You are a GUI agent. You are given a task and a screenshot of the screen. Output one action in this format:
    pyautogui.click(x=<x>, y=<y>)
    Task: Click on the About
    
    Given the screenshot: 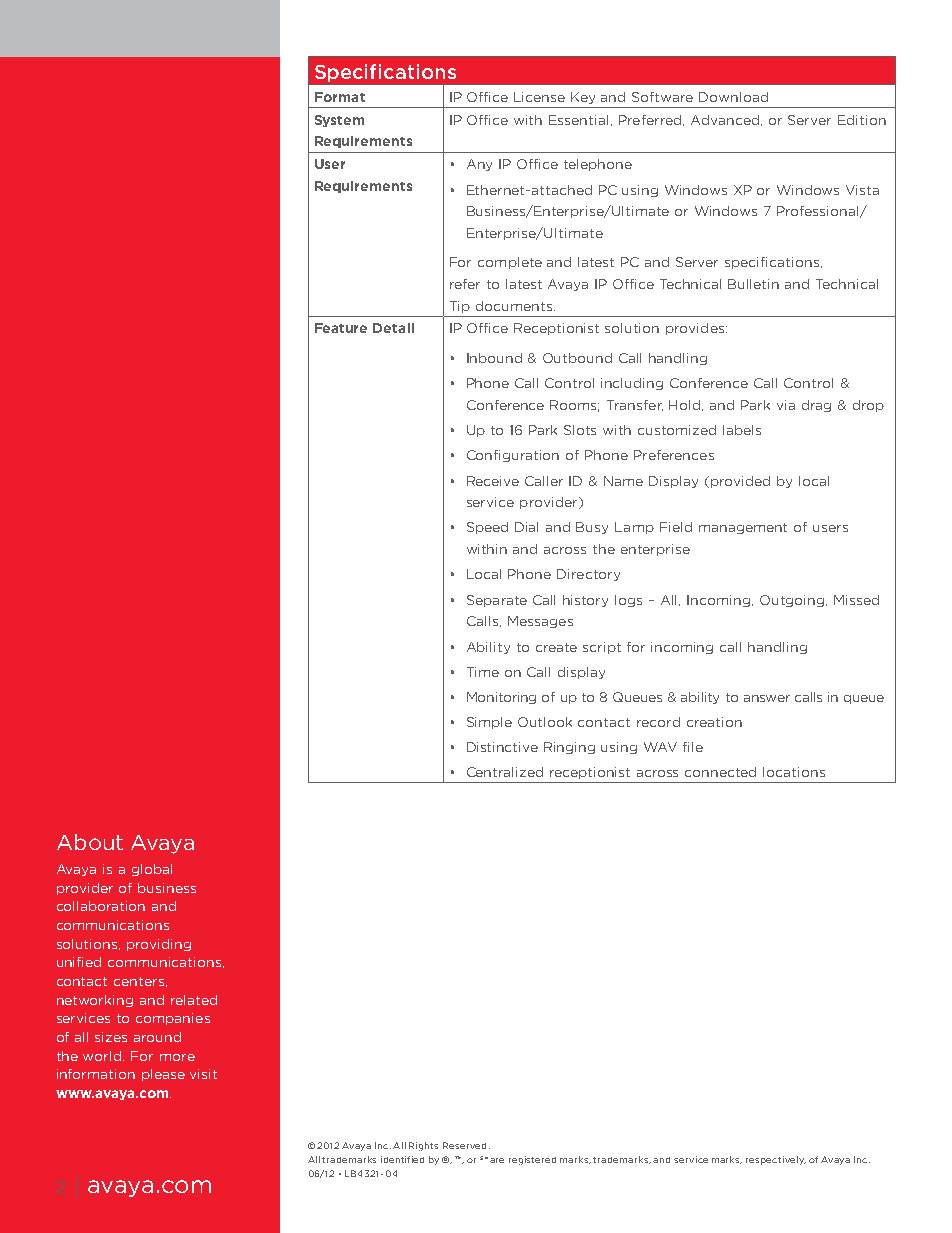 What is the action you would take?
    pyautogui.click(x=90, y=842)
